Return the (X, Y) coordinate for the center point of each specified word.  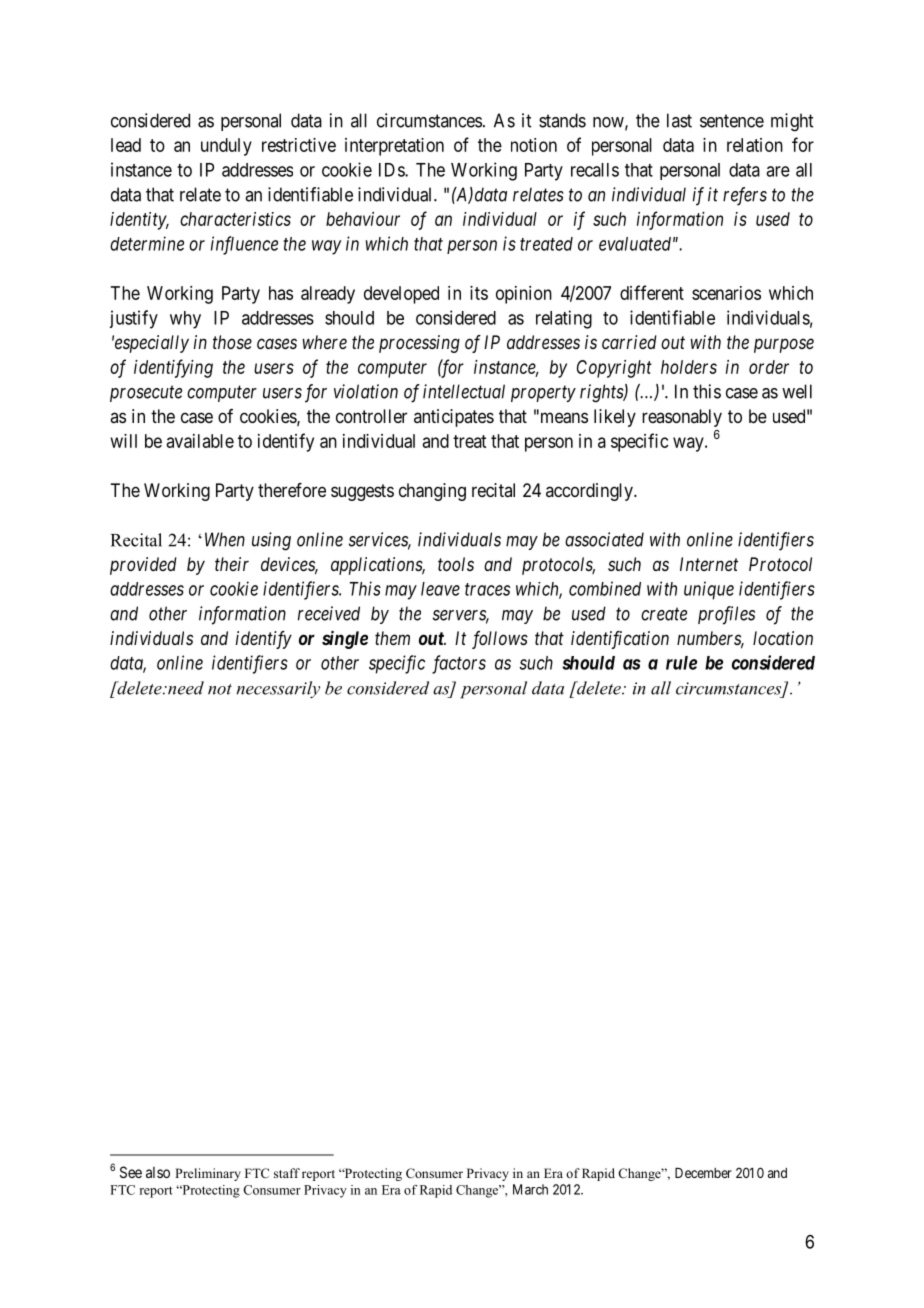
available (200, 441)
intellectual (464, 391)
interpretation (394, 147)
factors (459, 664)
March (530, 1189)
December (703, 1173)
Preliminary (208, 1174)
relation (755, 145)
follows (500, 640)
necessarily (278, 689)
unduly (226, 147)
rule (681, 663)
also (158, 1172)
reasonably (682, 418)
